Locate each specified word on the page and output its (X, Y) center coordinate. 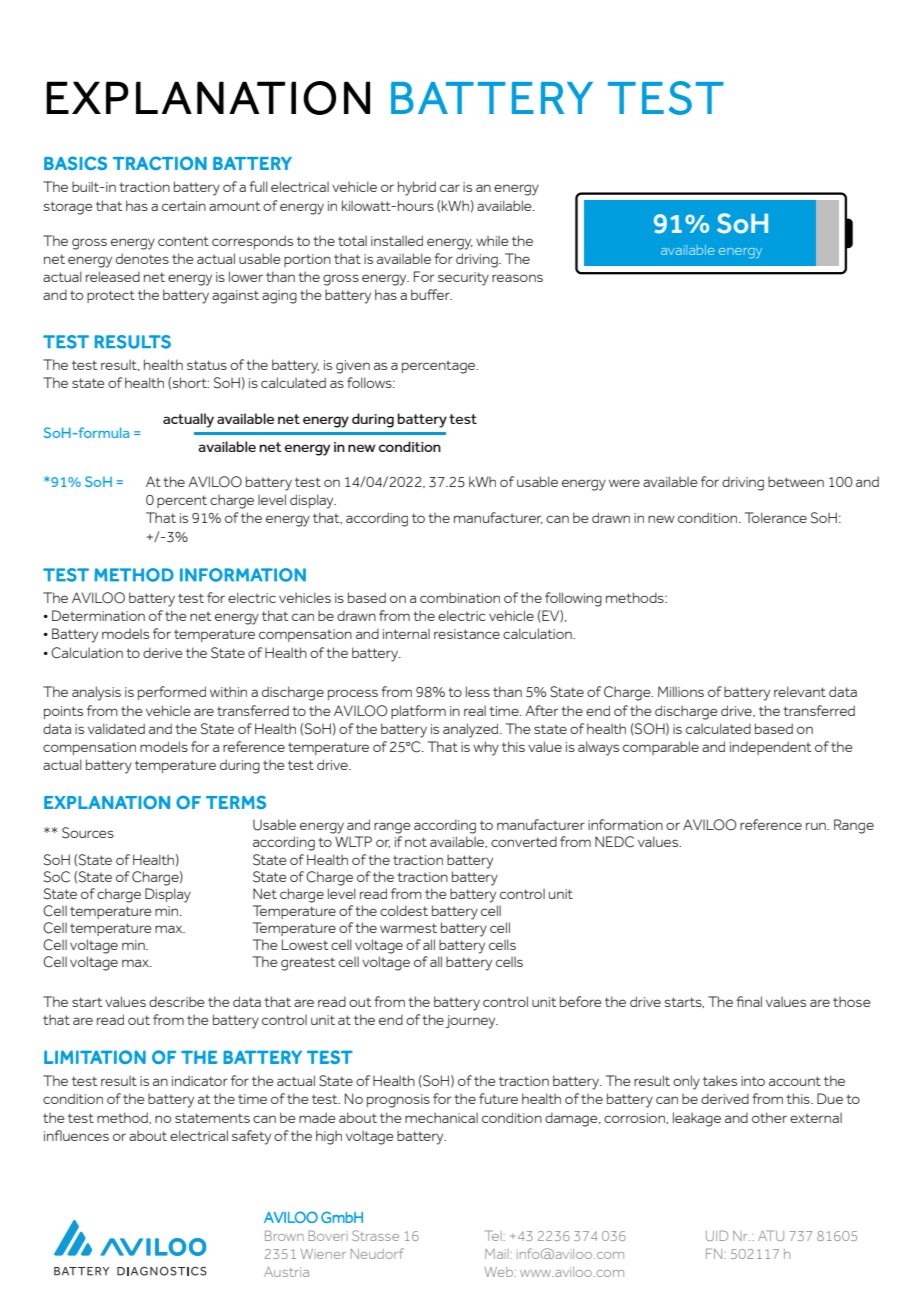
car (450, 188)
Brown (284, 1235)
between (796, 482)
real (475, 711)
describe (177, 1002)
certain (184, 206)
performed (172, 693)
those (852, 1002)
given (353, 367)
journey (472, 1022)
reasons (517, 278)
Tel (494, 1235)
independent (770, 748)
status (207, 365)
